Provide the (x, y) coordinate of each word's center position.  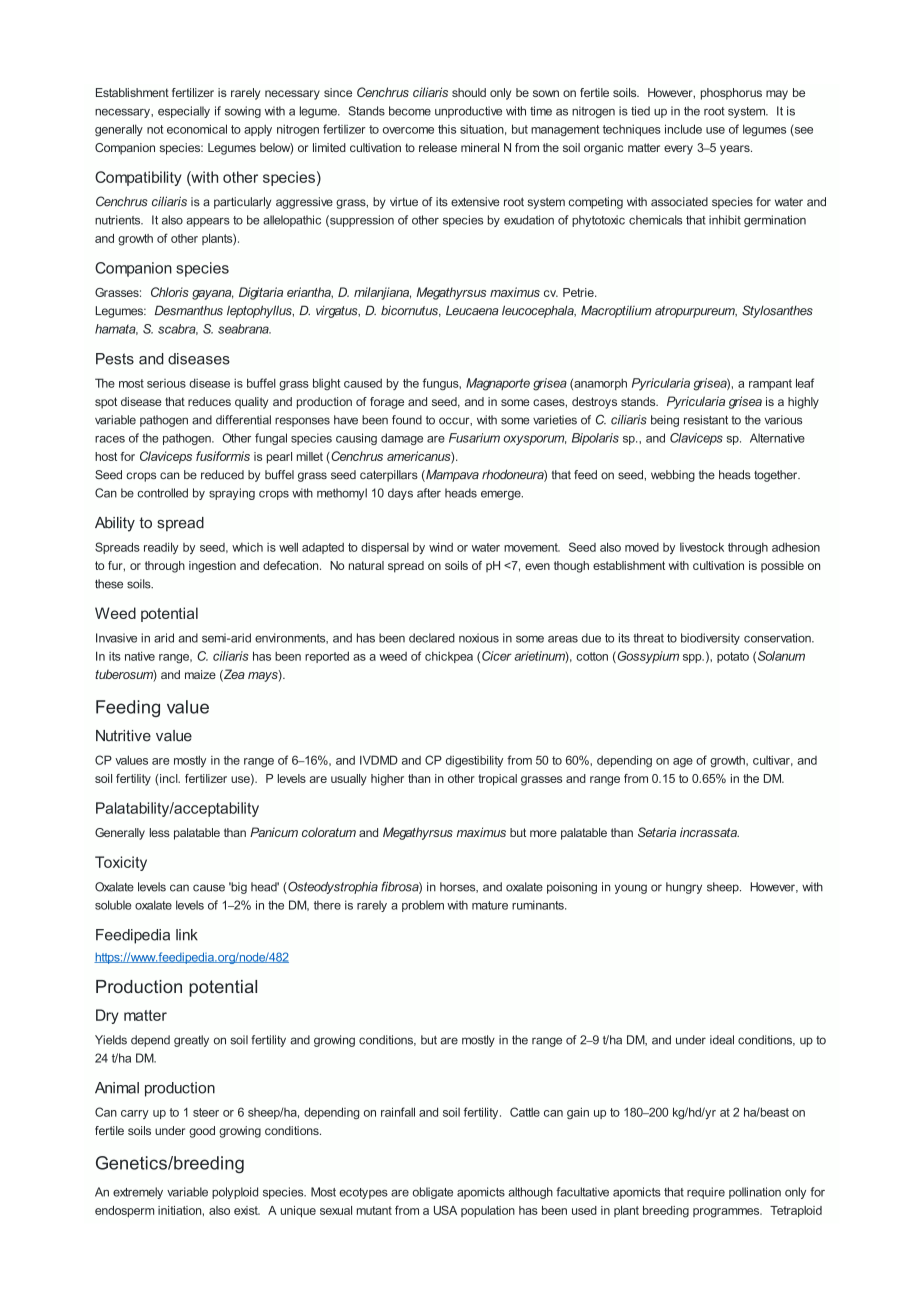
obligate (433, 1193)
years (736, 150)
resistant (706, 420)
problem (423, 906)
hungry (684, 888)
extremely (138, 1193)
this (447, 129)
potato (733, 657)
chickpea (449, 657)
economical (197, 129)
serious (166, 383)
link (187, 935)
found (407, 420)
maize (200, 674)
